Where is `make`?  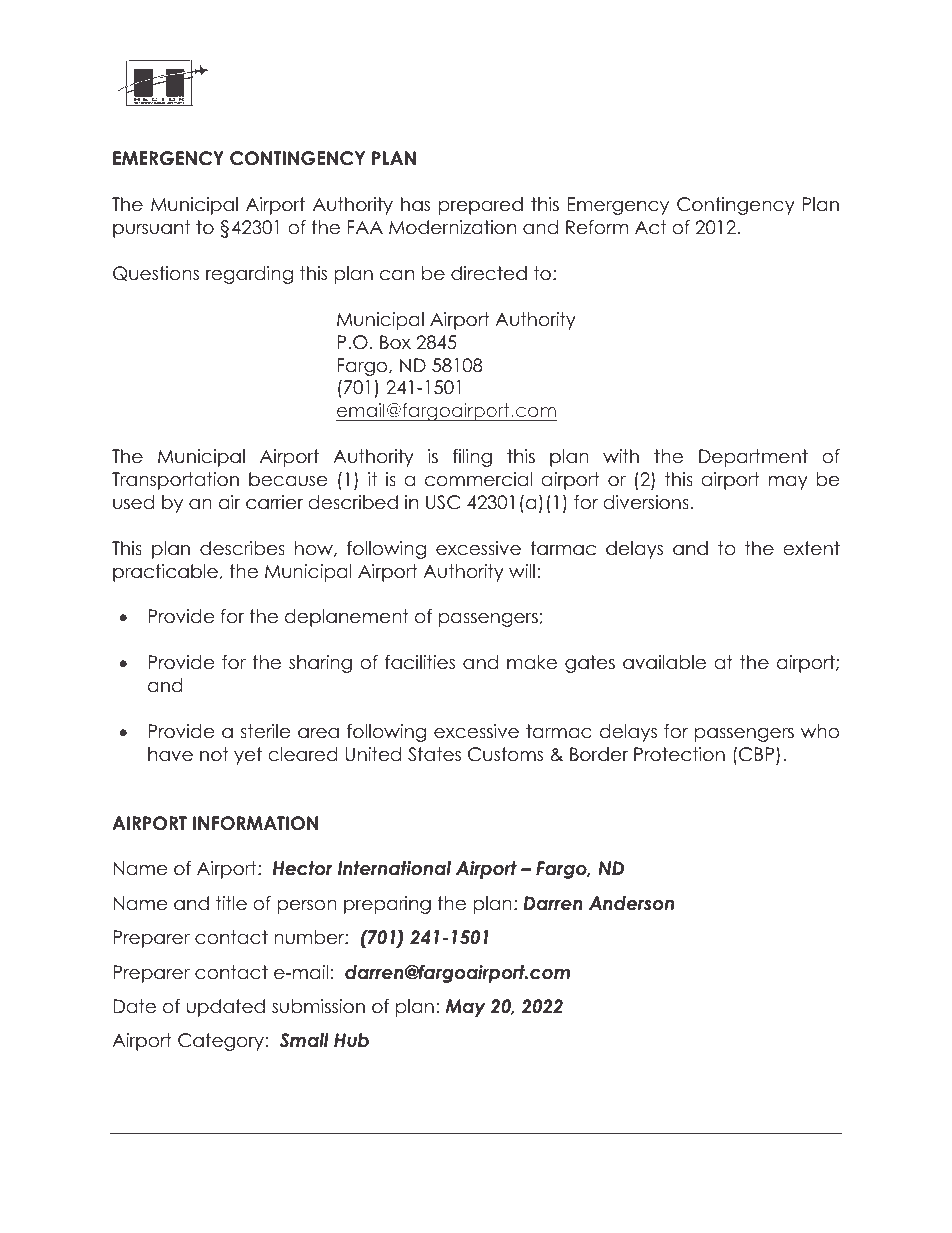
make is located at coordinates (532, 662).
